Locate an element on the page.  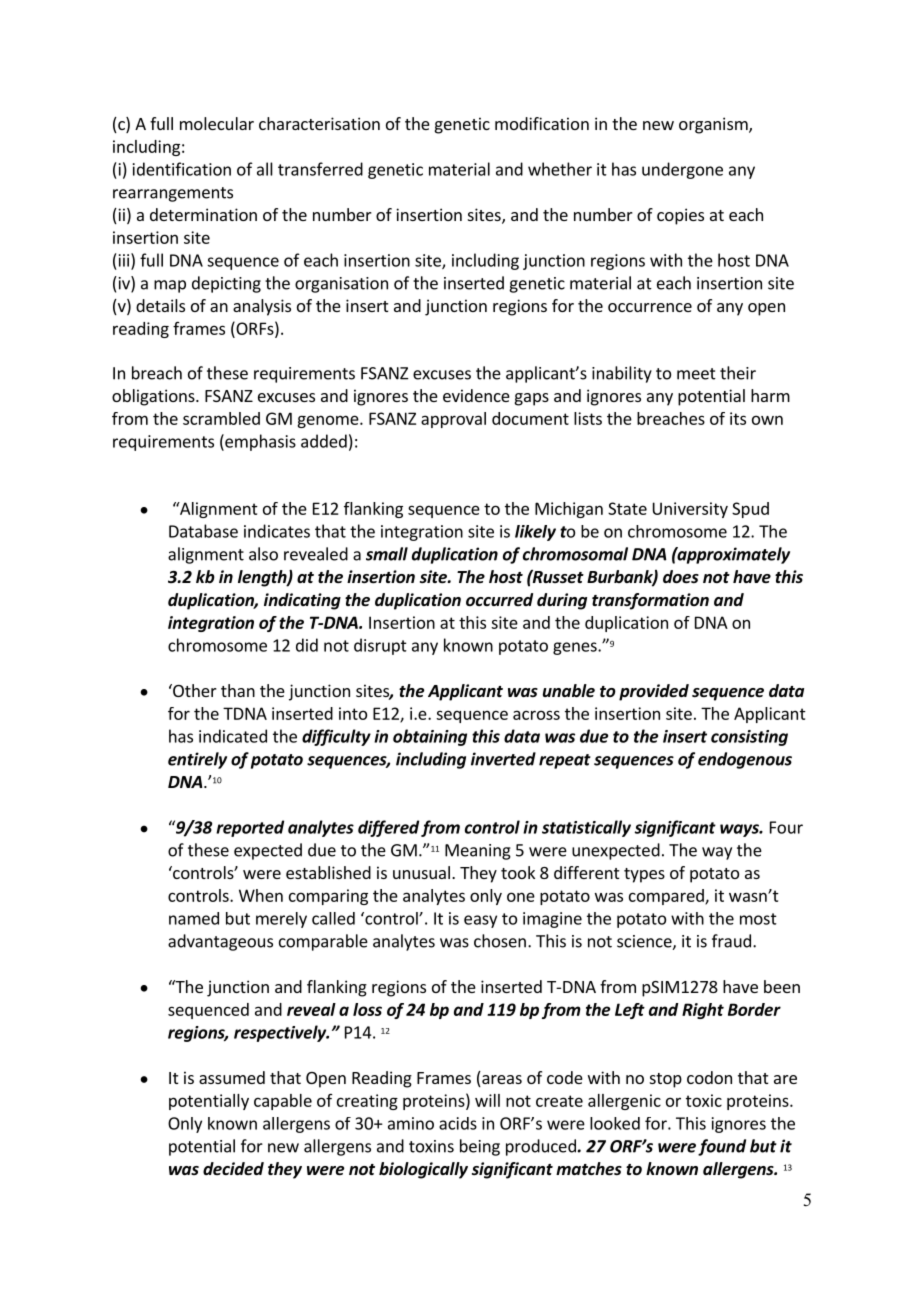
reported is located at coordinates (250, 828).
